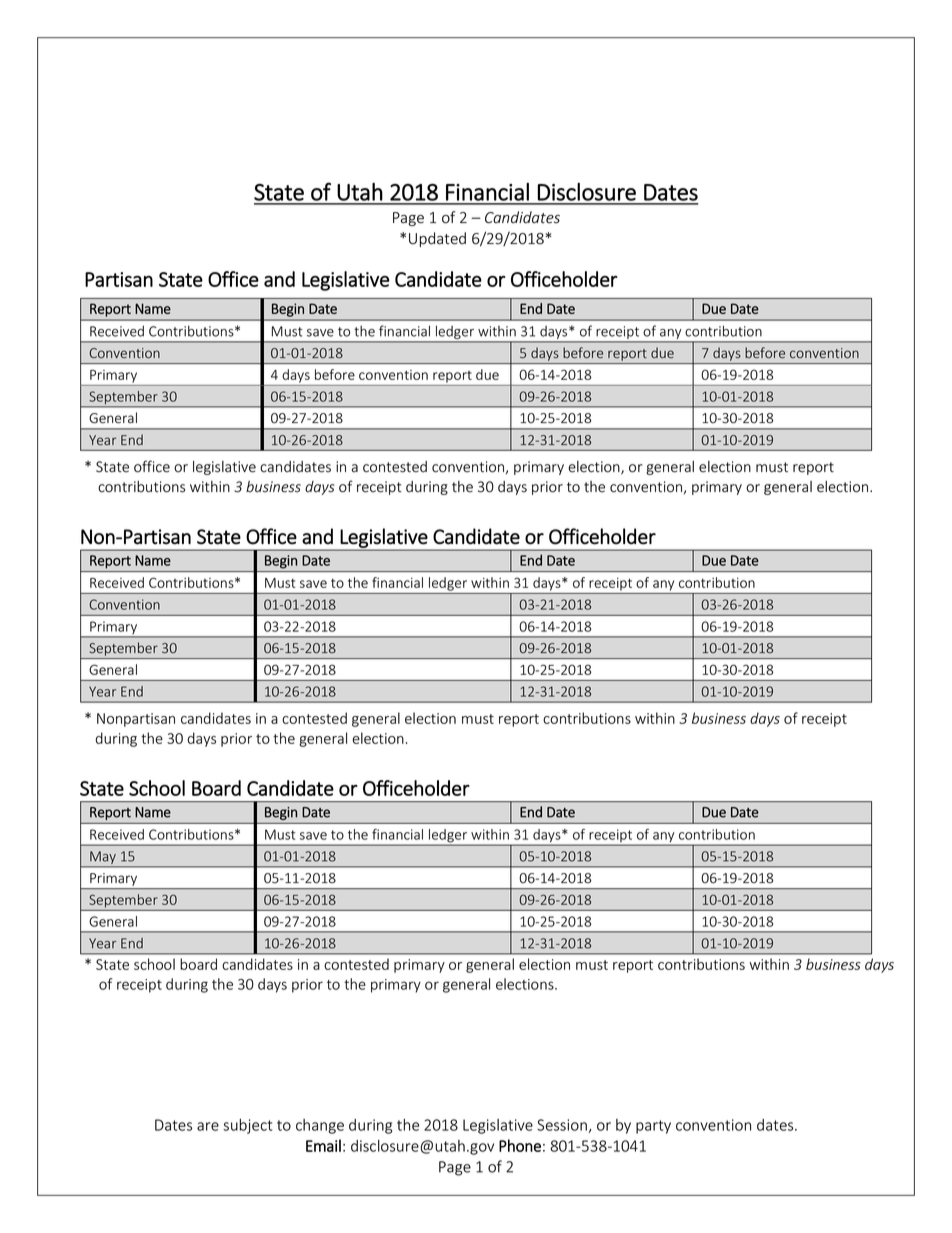  Describe the element at coordinates (208, 1126) in the screenshot. I see `are` at that location.
